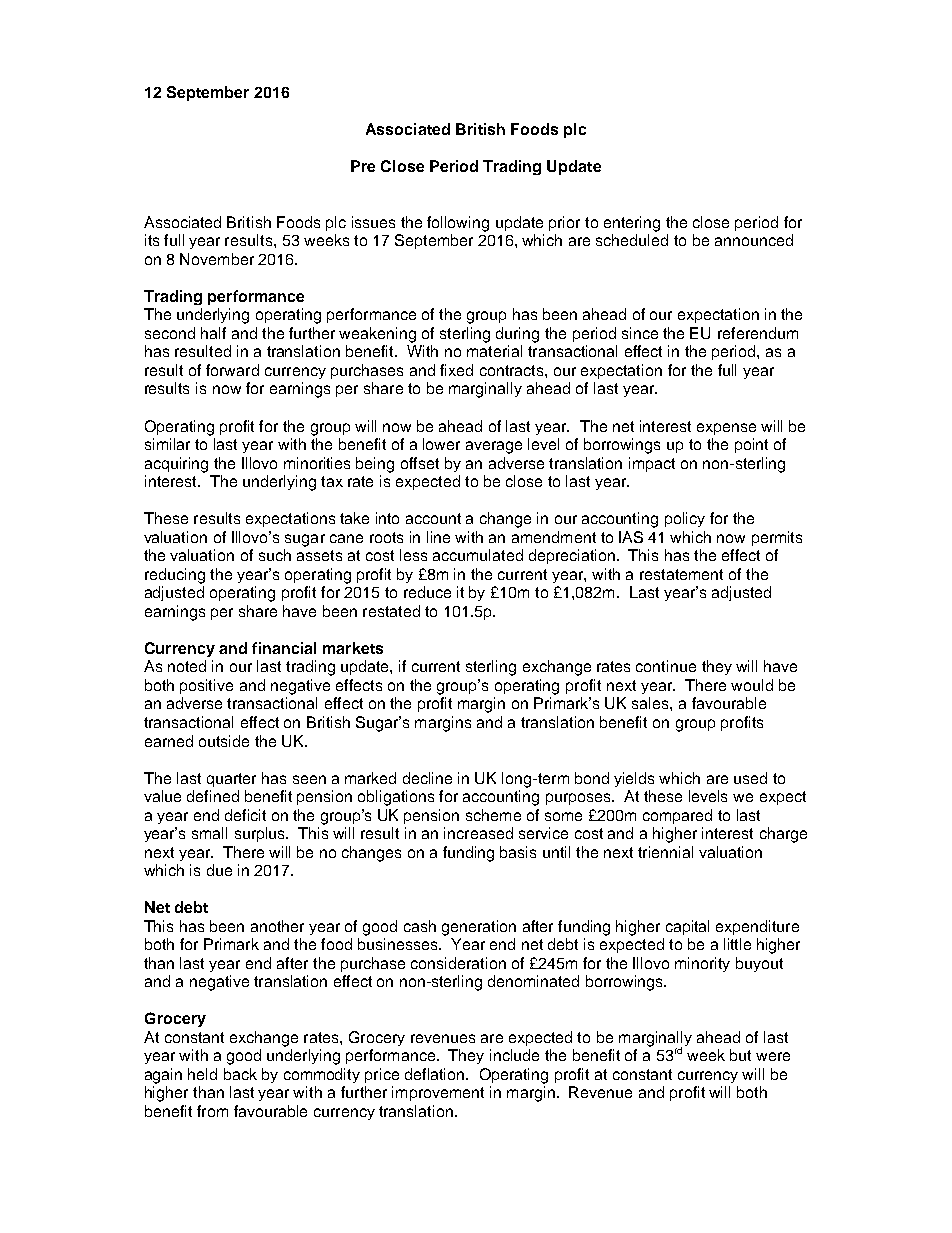 The width and height of the screenshot is (952, 1233). I want to click on back, so click(240, 1074).
